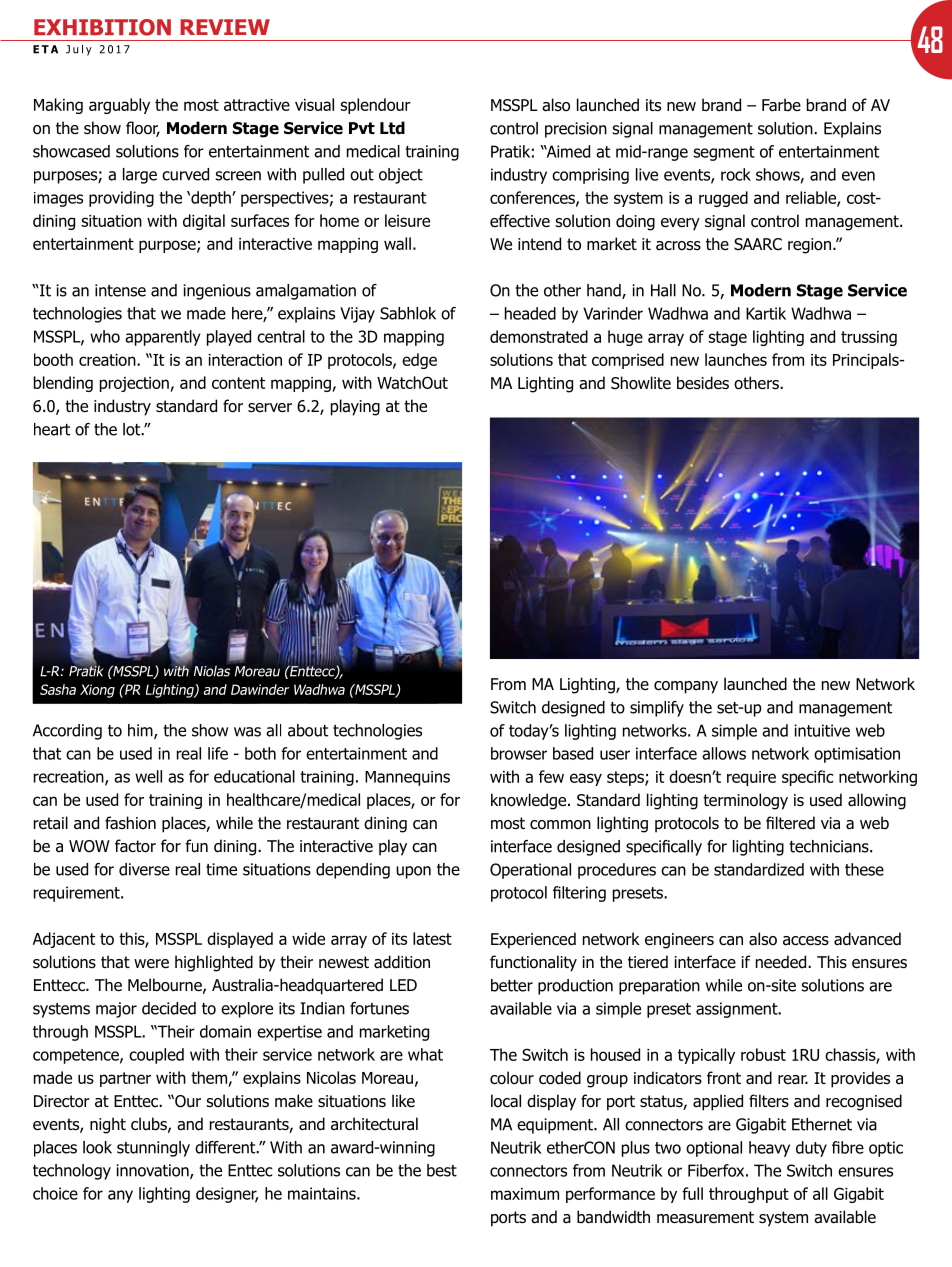 The height and width of the screenshot is (1267, 952). I want to click on segment, so click(724, 153).
